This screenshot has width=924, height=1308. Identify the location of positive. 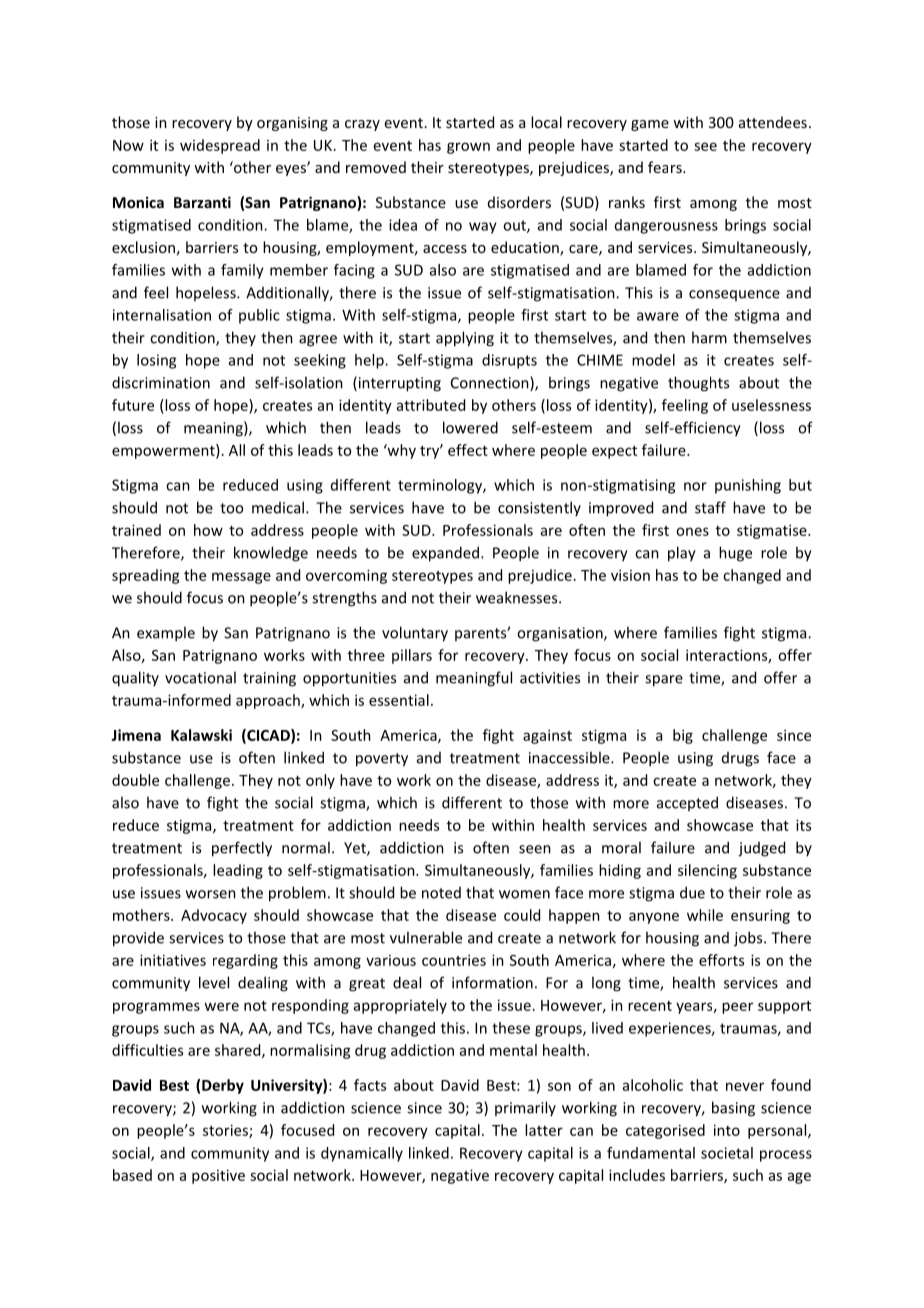
(218, 1176).
